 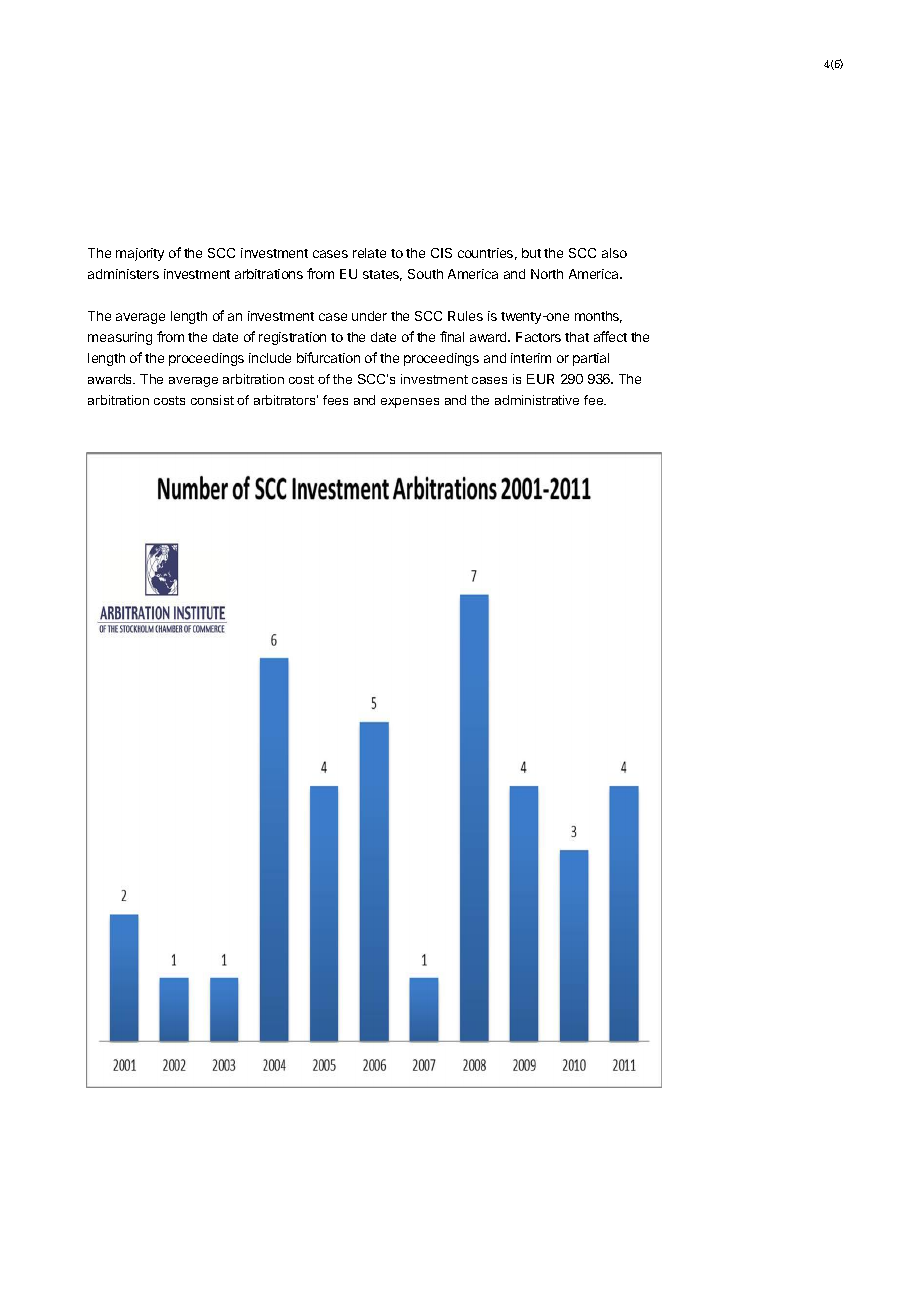 What do you see at coordinates (369, 253) in the screenshot?
I see `relate` at bounding box center [369, 253].
